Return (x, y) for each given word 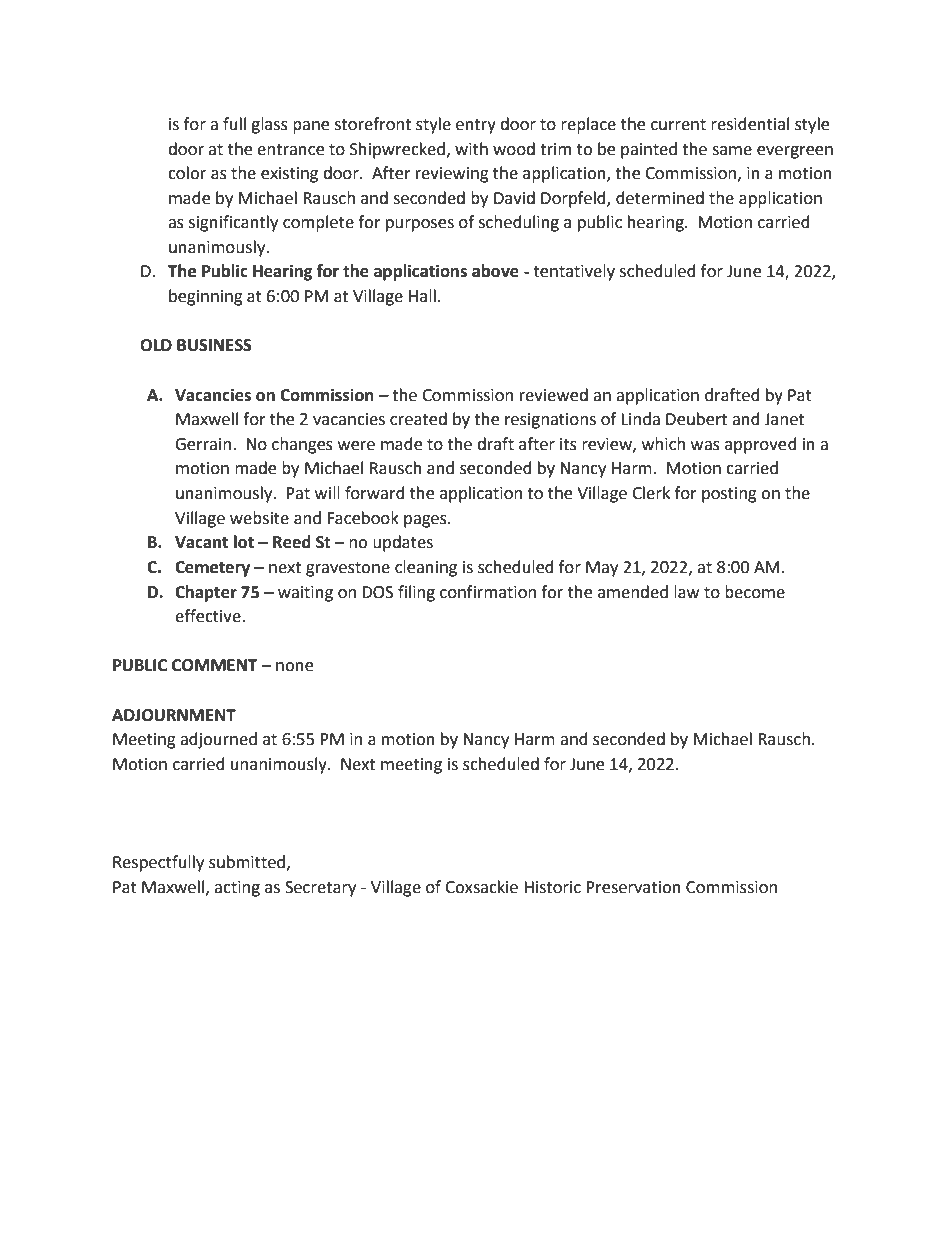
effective (209, 616)
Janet (784, 419)
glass (269, 125)
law (686, 592)
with (471, 149)
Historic (552, 887)
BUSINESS (214, 345)
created (418, 419)
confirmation (488, 592)
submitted (247, 862)
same (732, 151)
